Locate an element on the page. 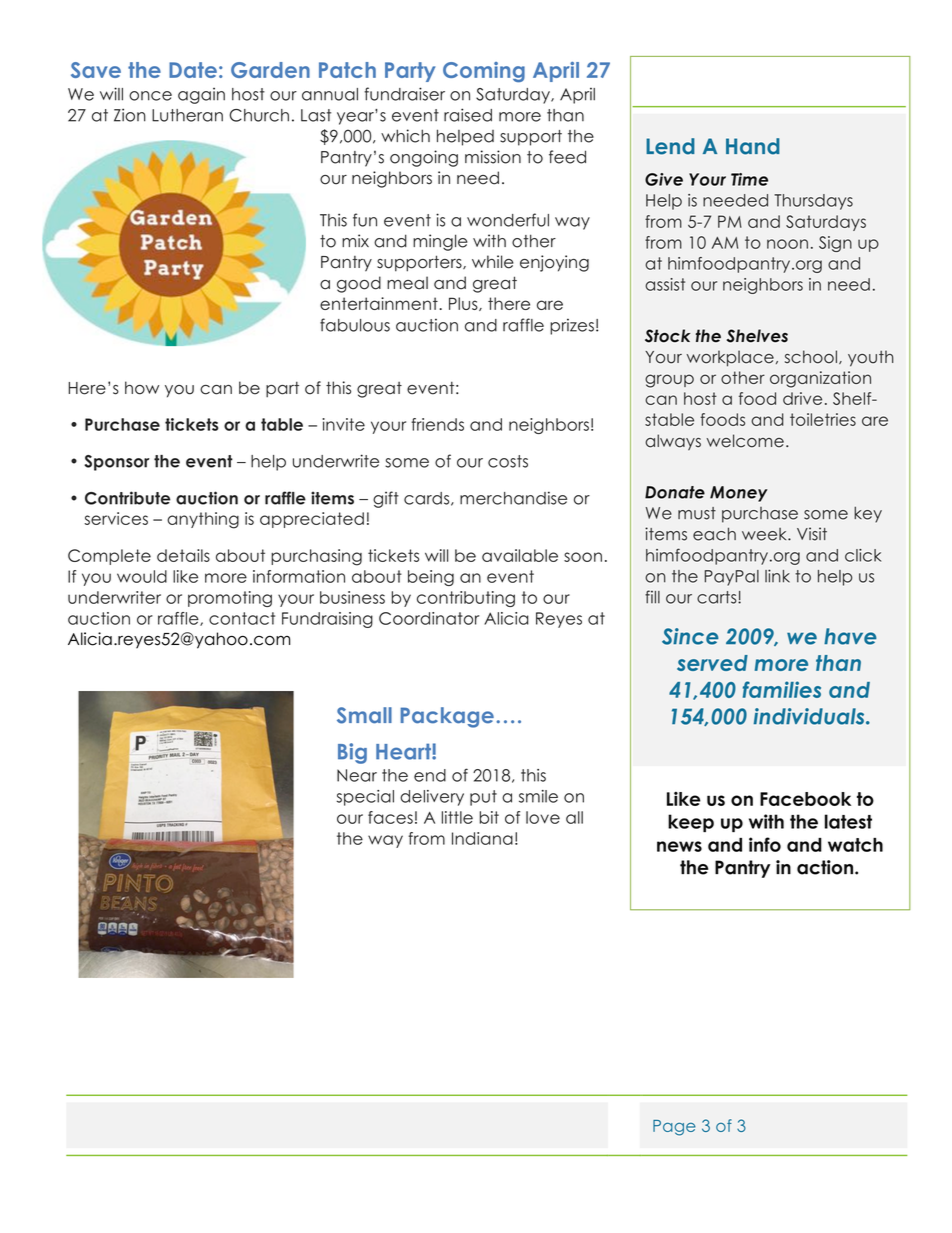 The height and width of the document is (1233, 952). action is located at coordinates (826, 867).
